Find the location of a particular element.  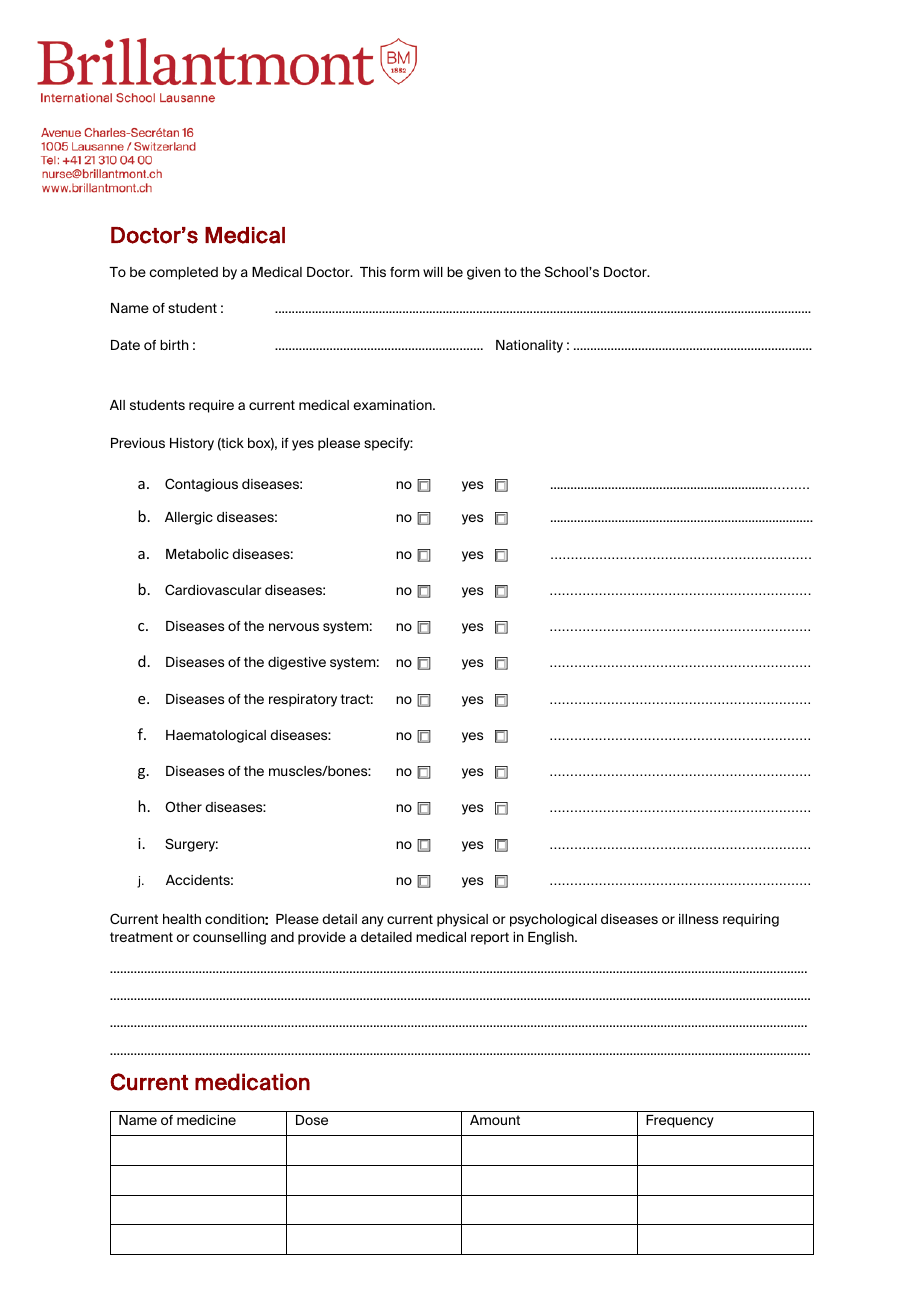

illness is located at coordinates (698, 919).
